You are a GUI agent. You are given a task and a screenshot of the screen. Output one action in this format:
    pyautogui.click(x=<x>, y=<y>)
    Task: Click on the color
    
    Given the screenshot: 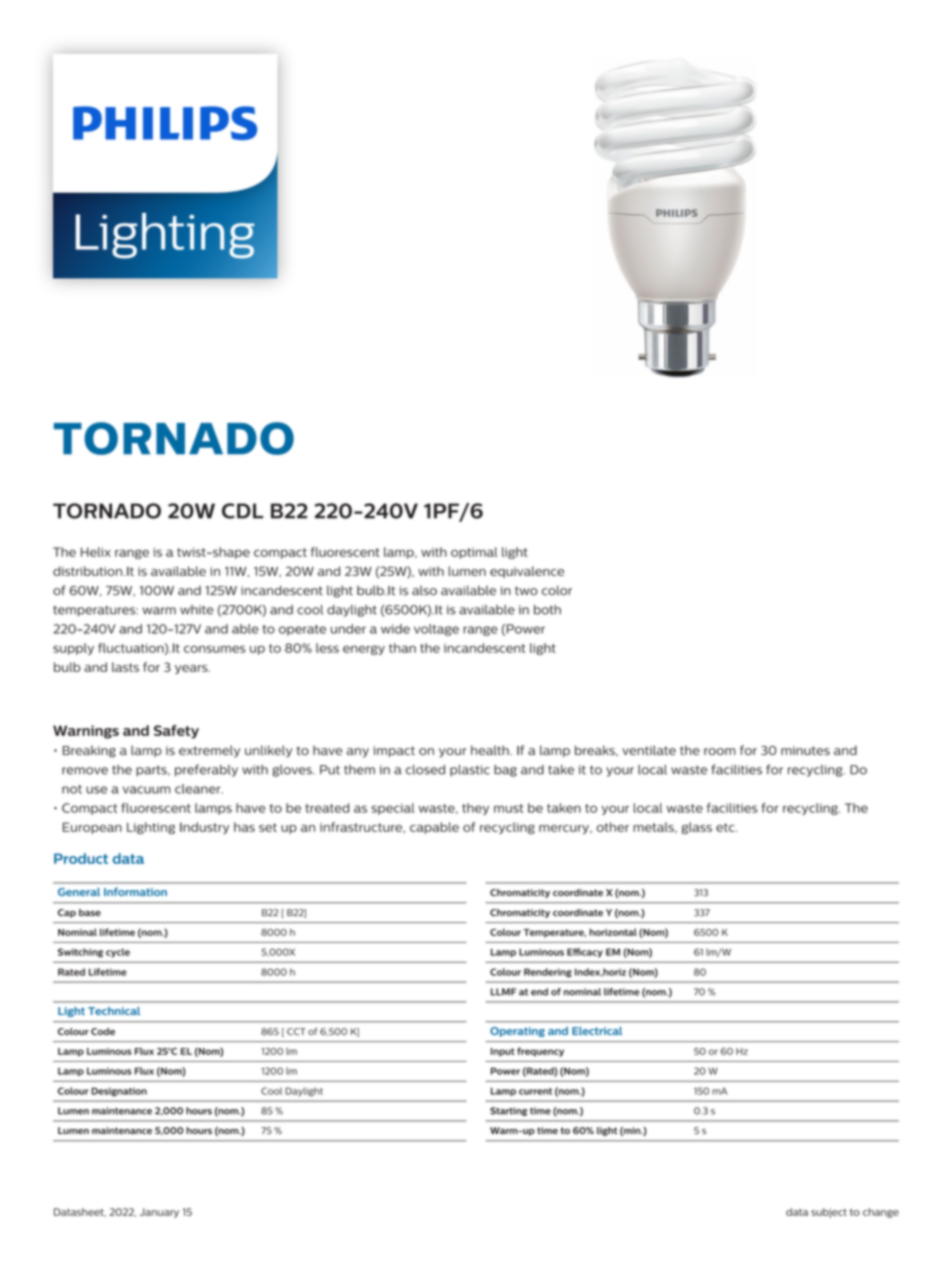 What is the action you would take?
    pyautogui.click(x=557, y=590)
